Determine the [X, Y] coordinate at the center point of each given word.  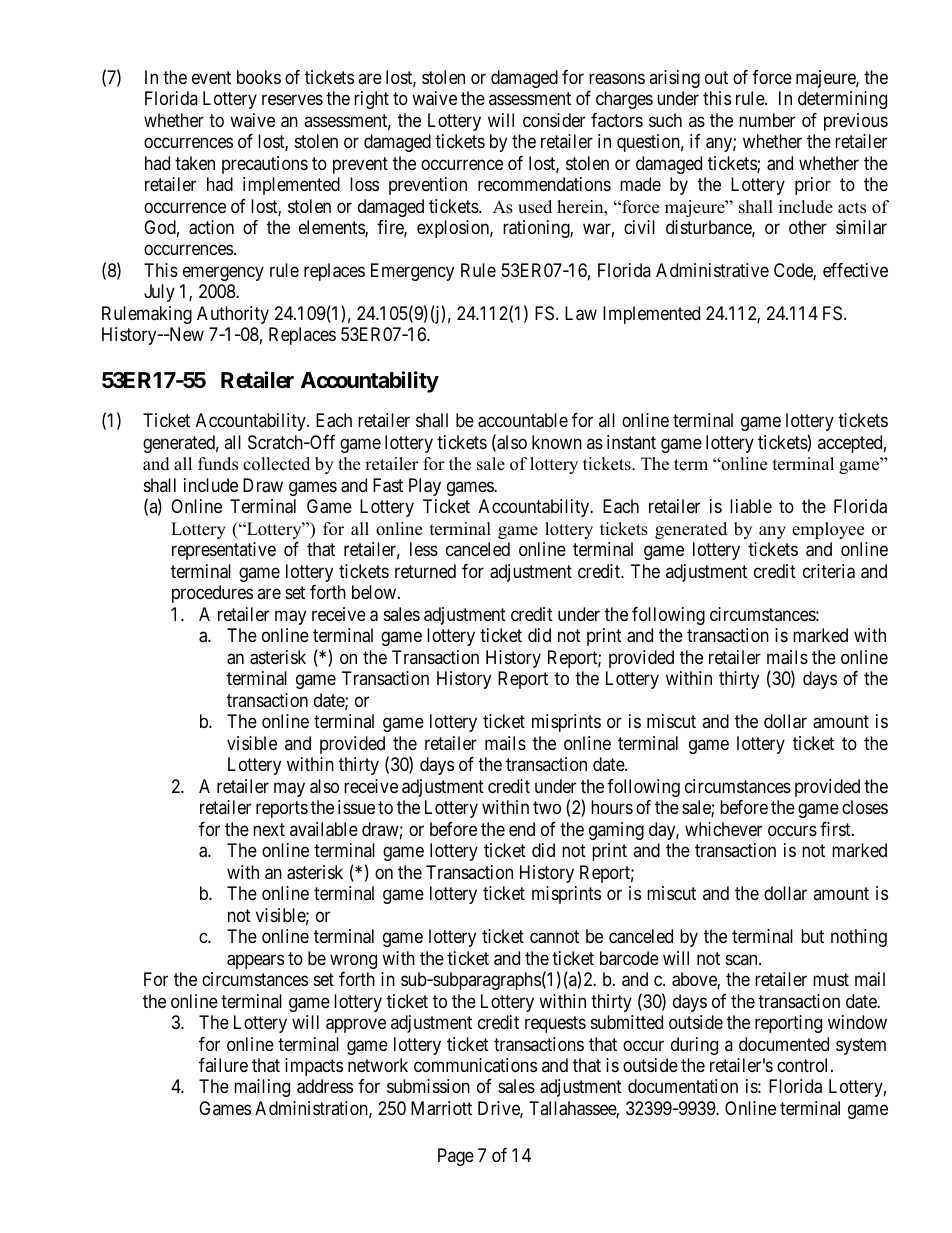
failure [223, 1065]
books [259, 77]
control [804, 1065]
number [767, 120]
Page [456, 1157]
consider [554, 120]
